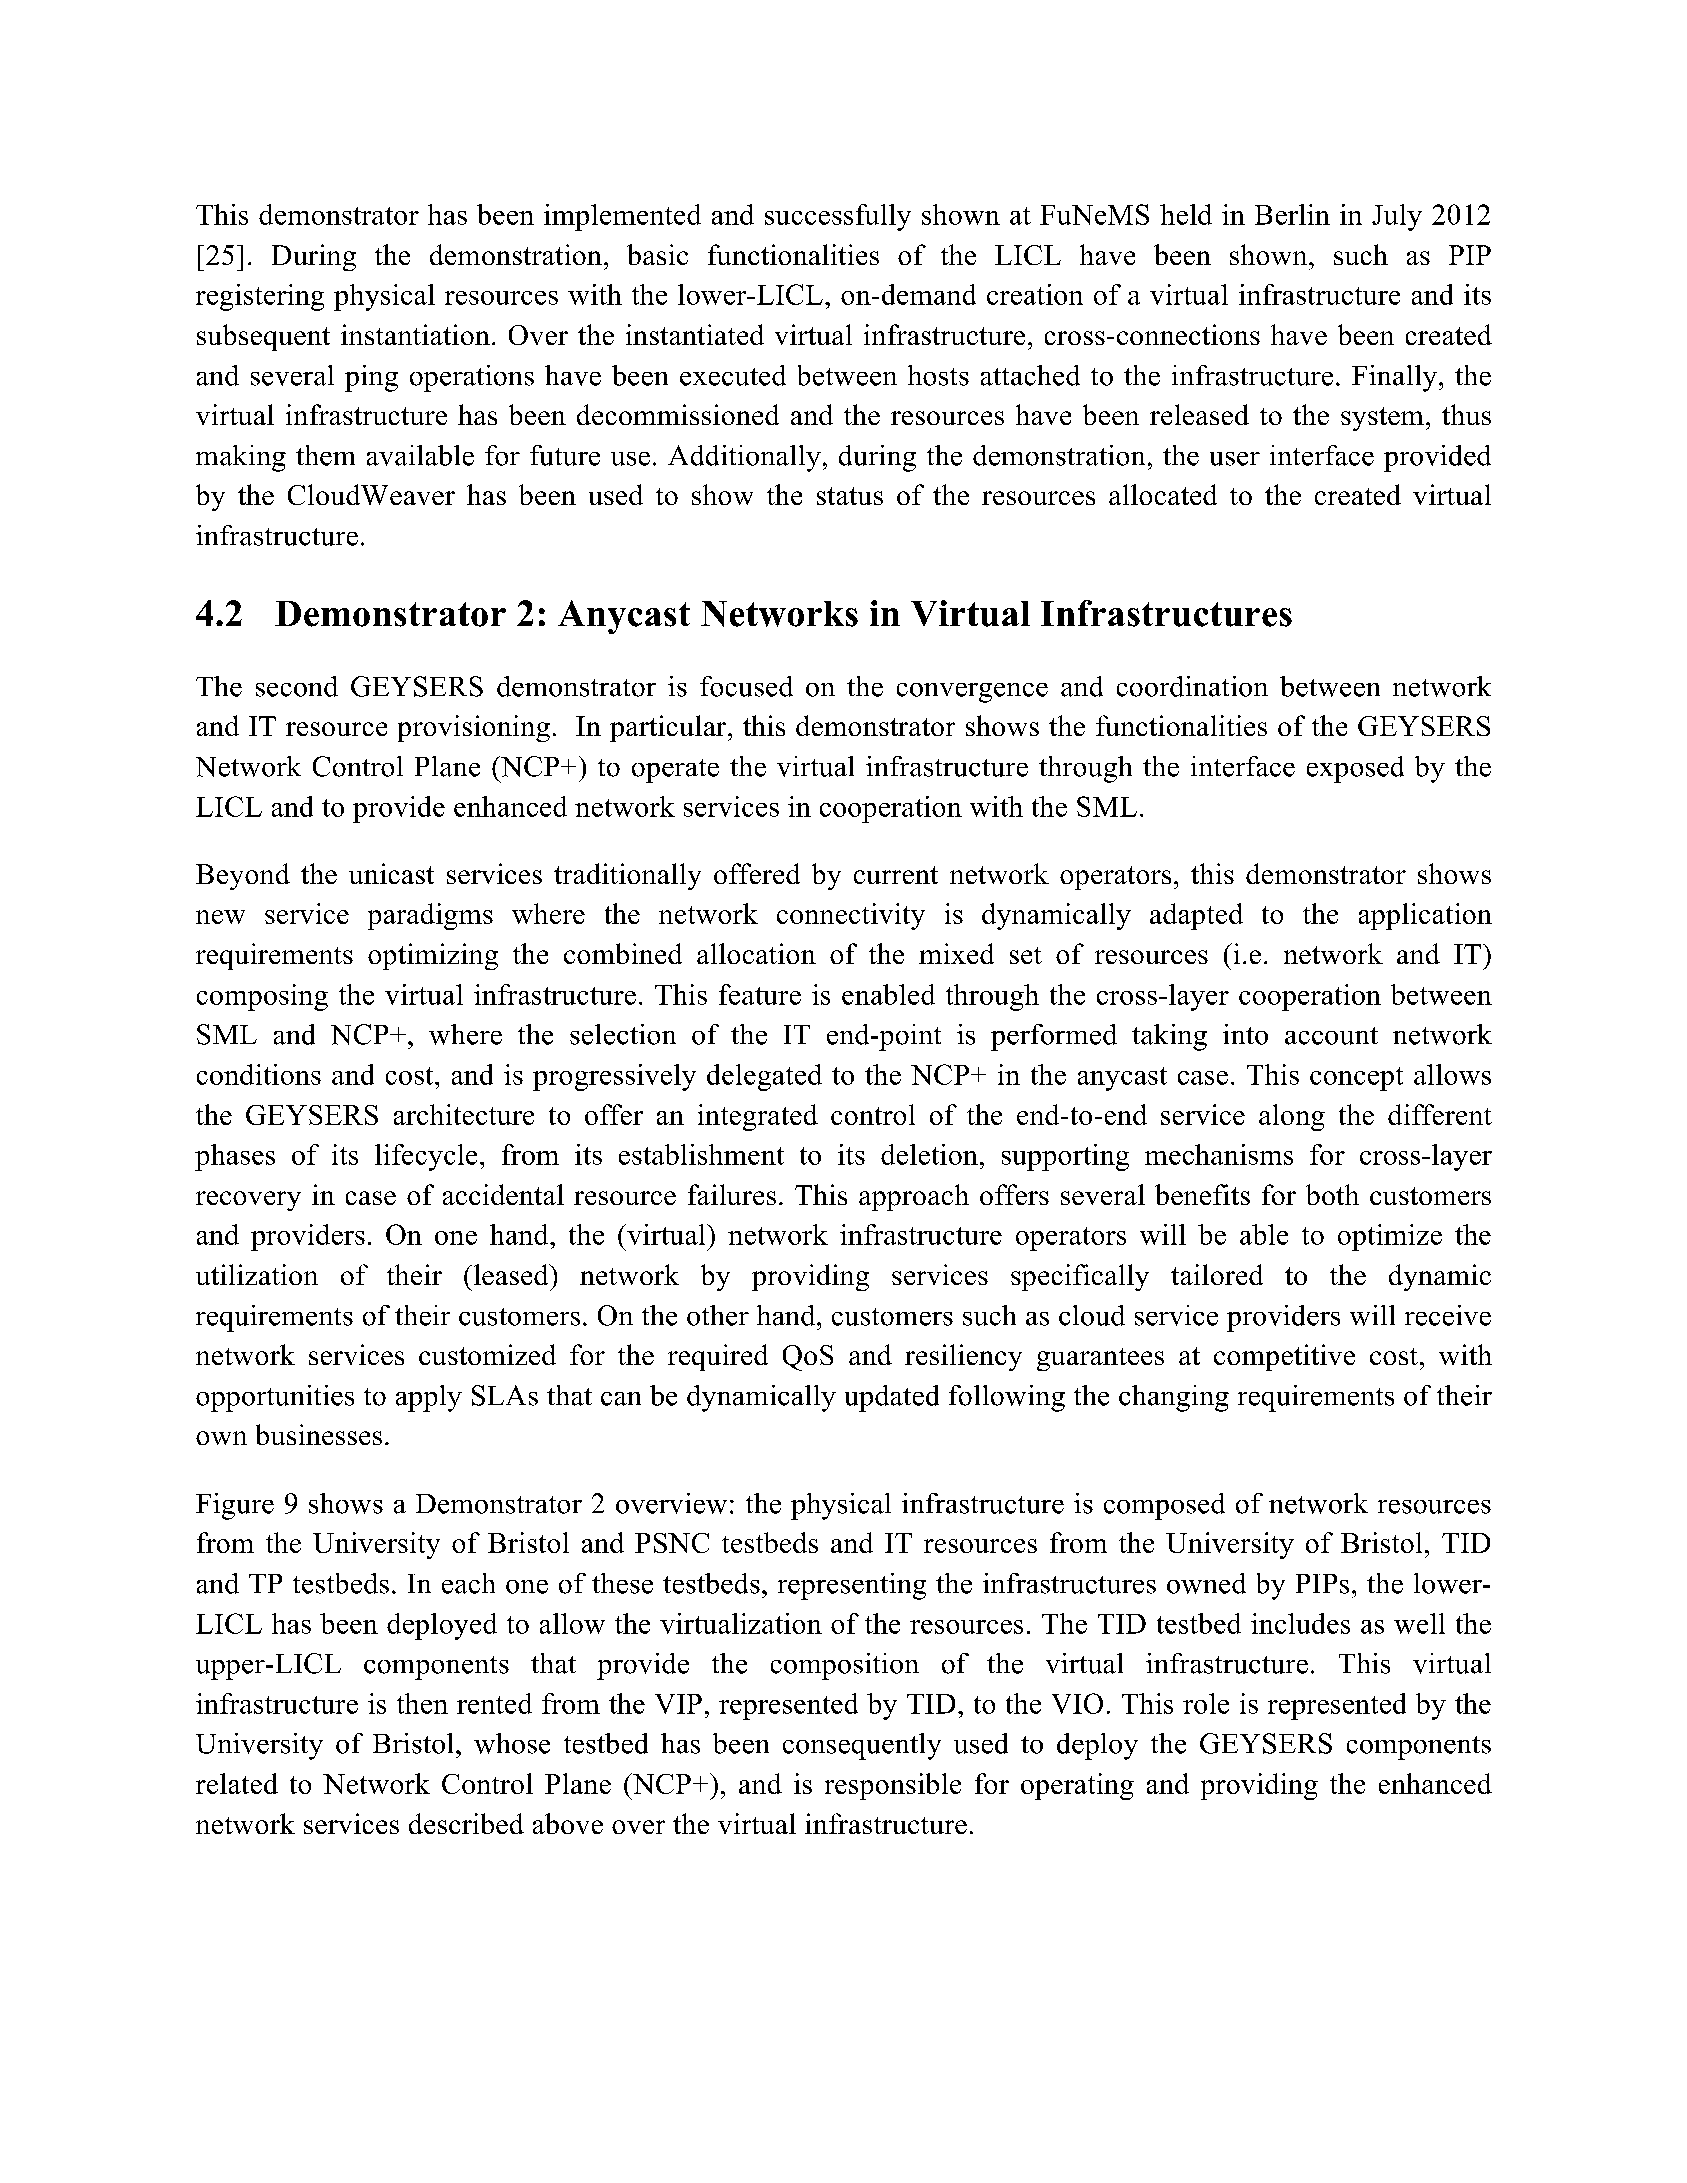  What do you see at coordinates (760, 994) in the document?
I see `feature` at bounding box center [760, 994].
